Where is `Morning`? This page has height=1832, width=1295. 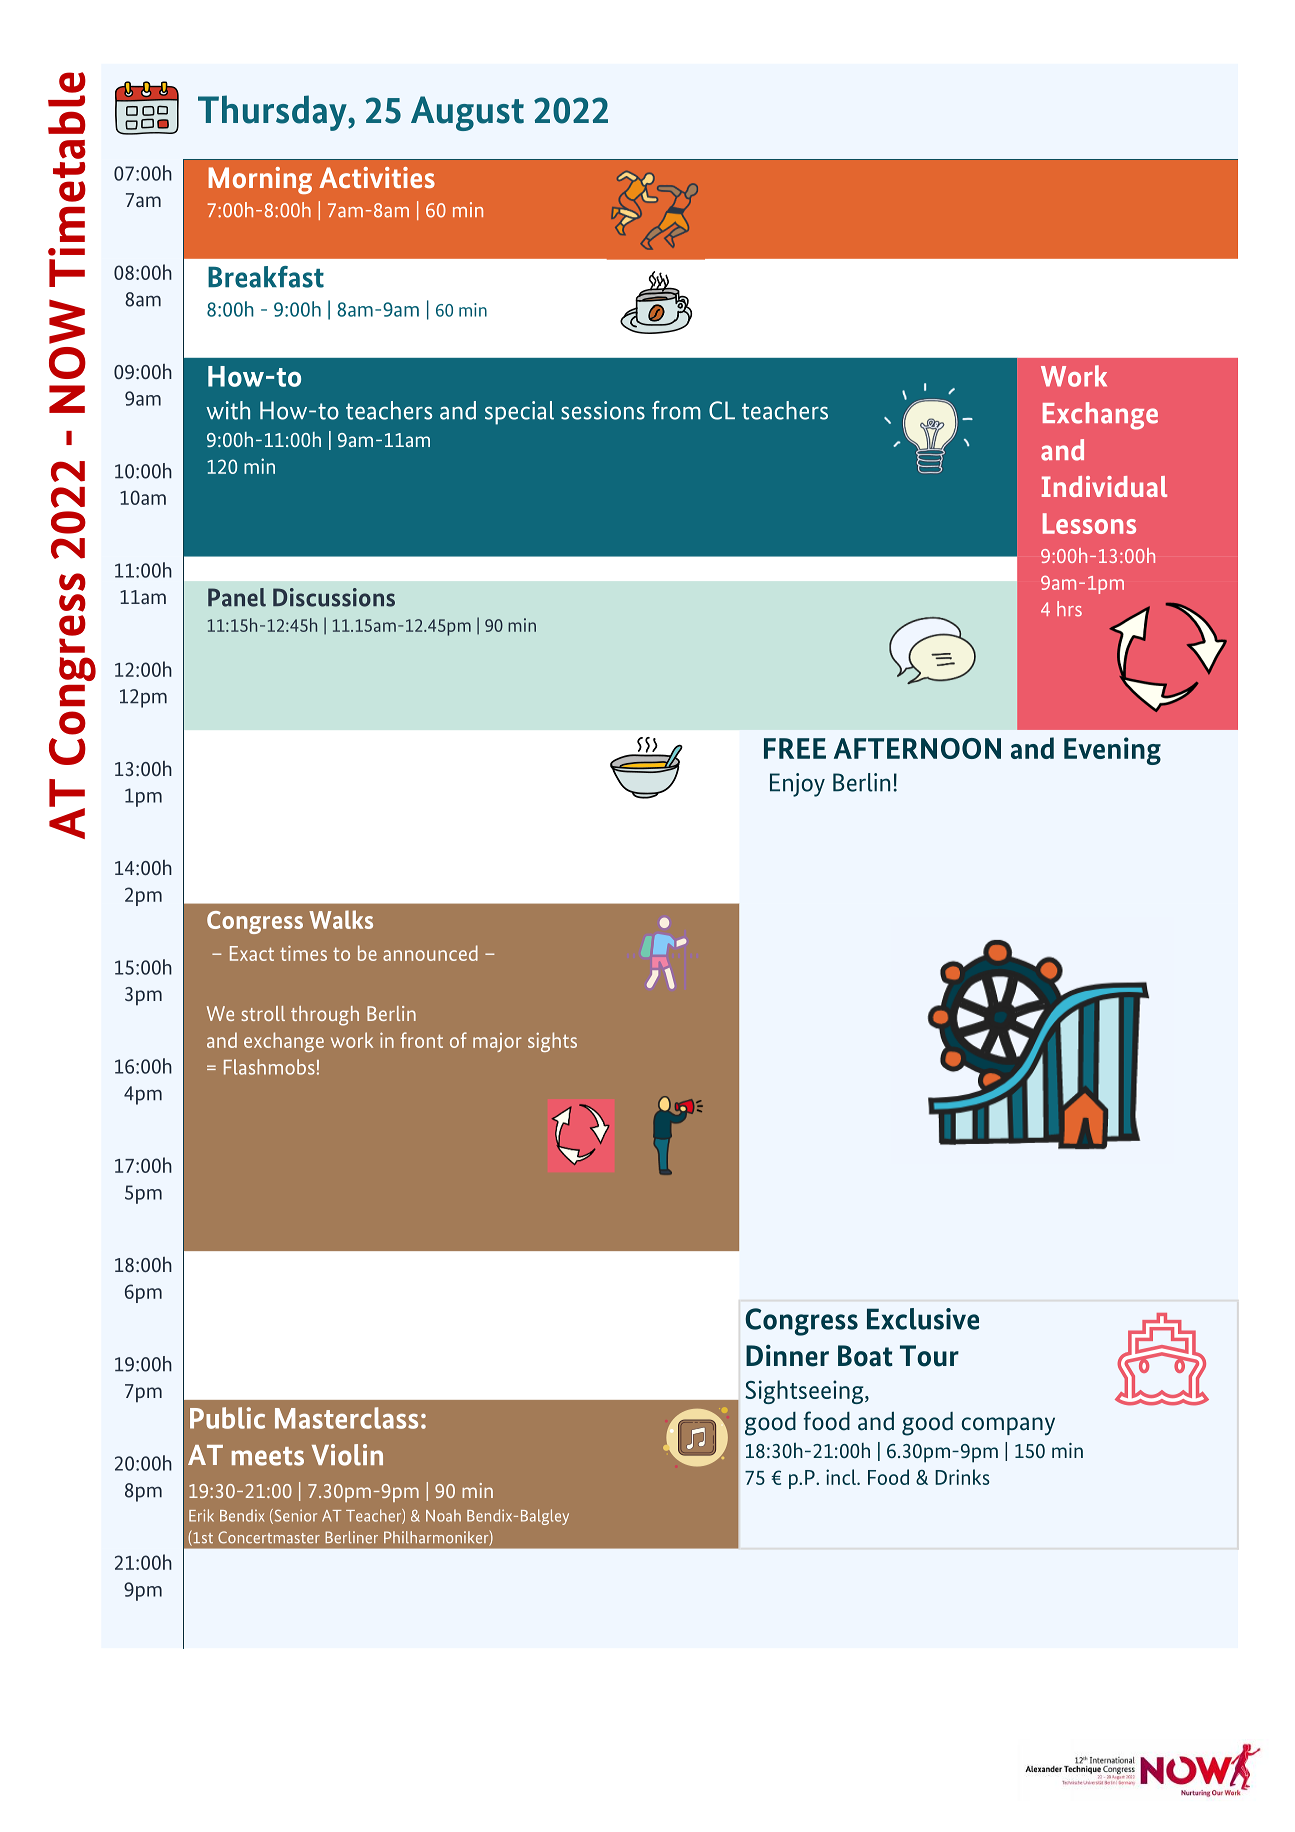 Morning is located at coordinates (260, 180).
